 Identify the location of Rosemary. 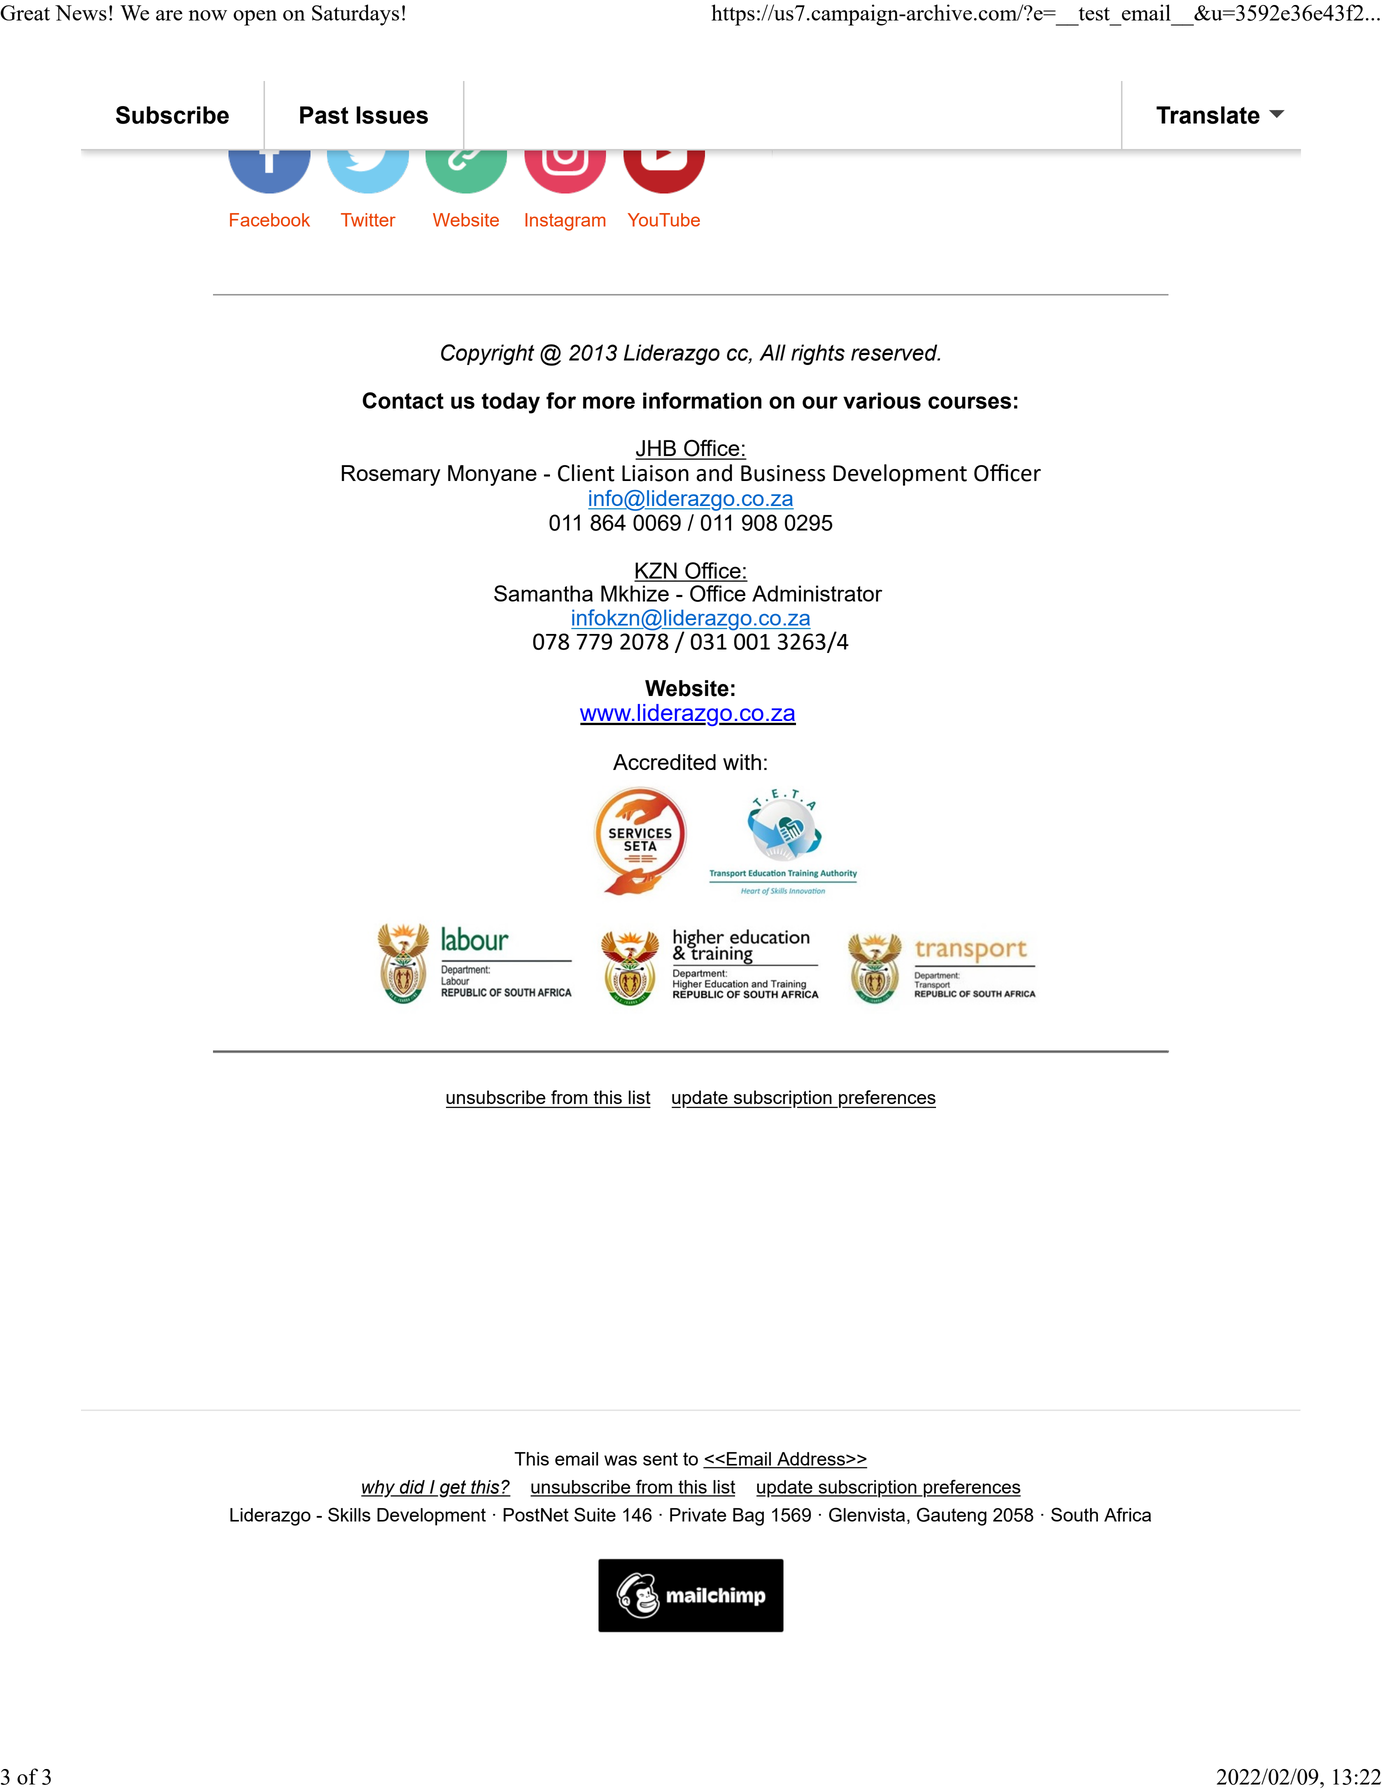
(391, 475).
